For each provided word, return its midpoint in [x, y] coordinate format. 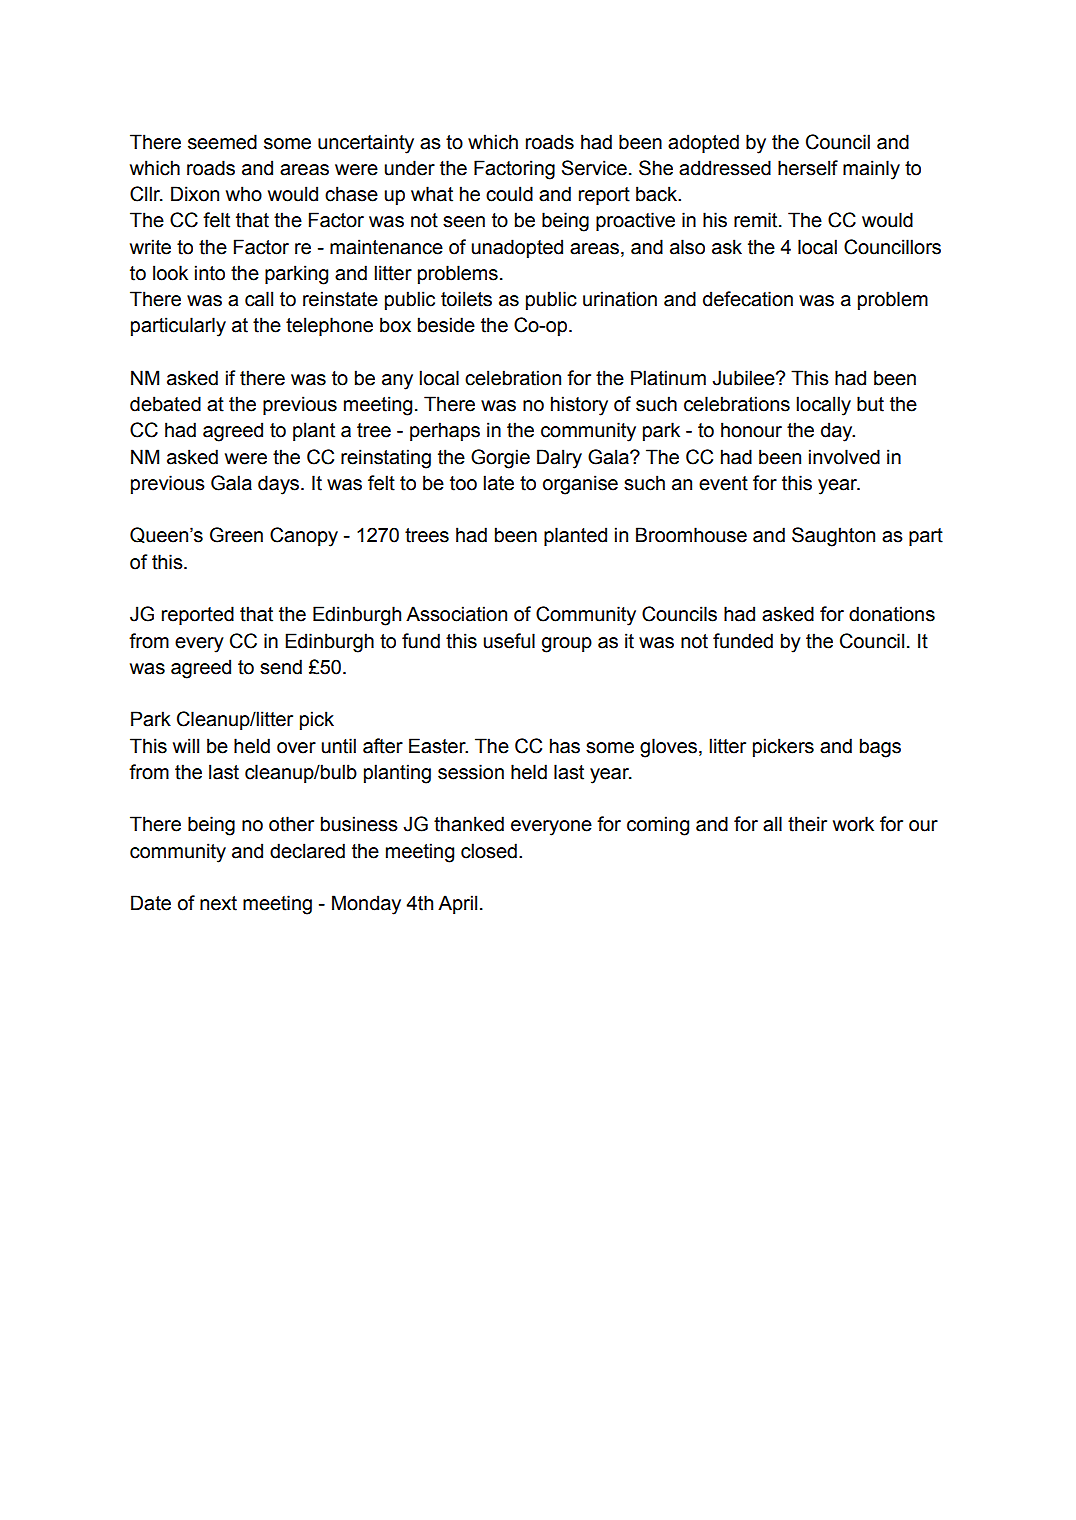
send [281, 667]
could [509, 194]
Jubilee [745, 378]
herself [808, 168]
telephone [329, 326]
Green [236, 535]
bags [880, 748]
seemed [222, 142]
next [218, 903]
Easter [438, 746]
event [723, 483]
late [499, 483]
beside [446, 325]
